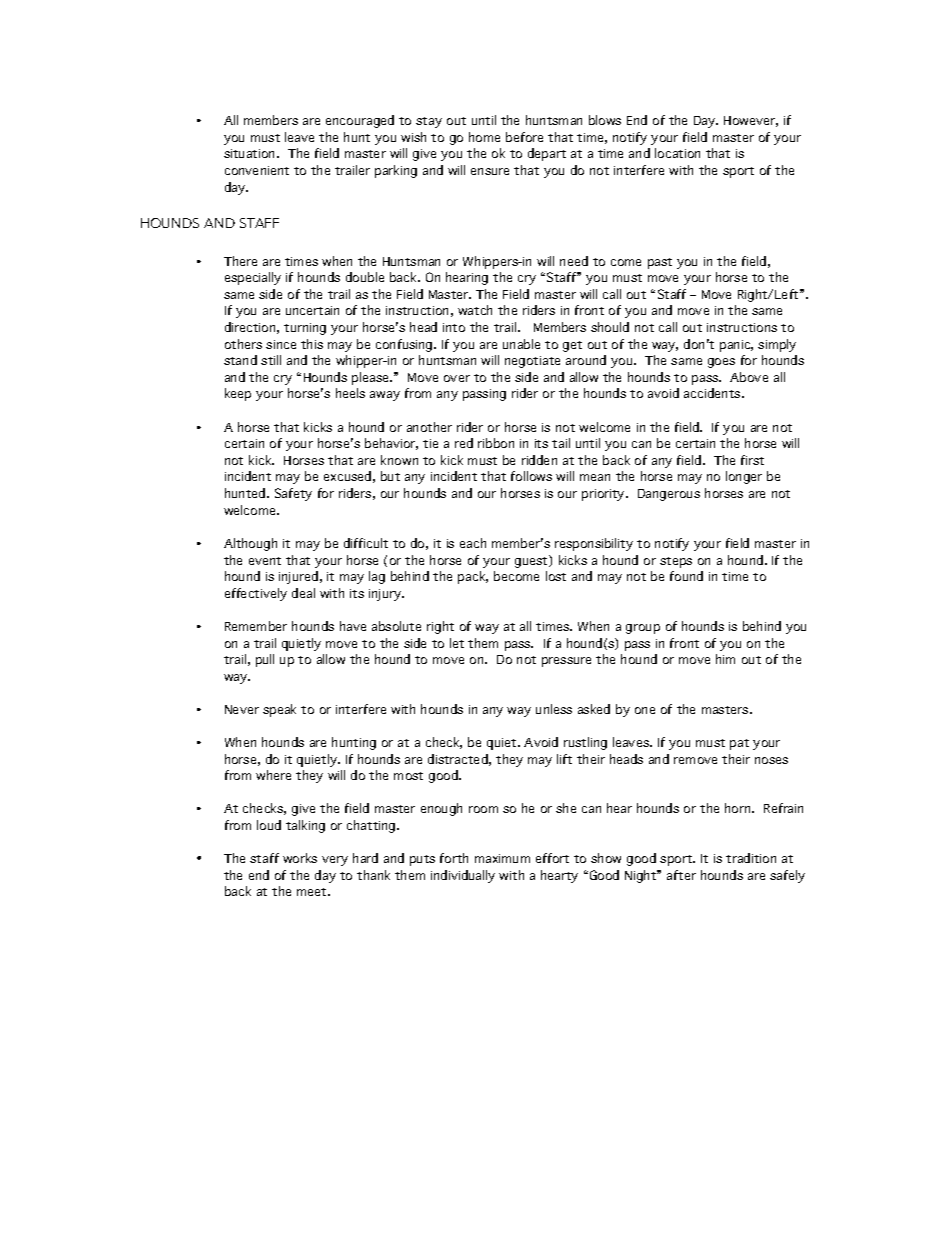  Describe the element at coordinates (531, 476) in the page. I see `follows` at that location.
